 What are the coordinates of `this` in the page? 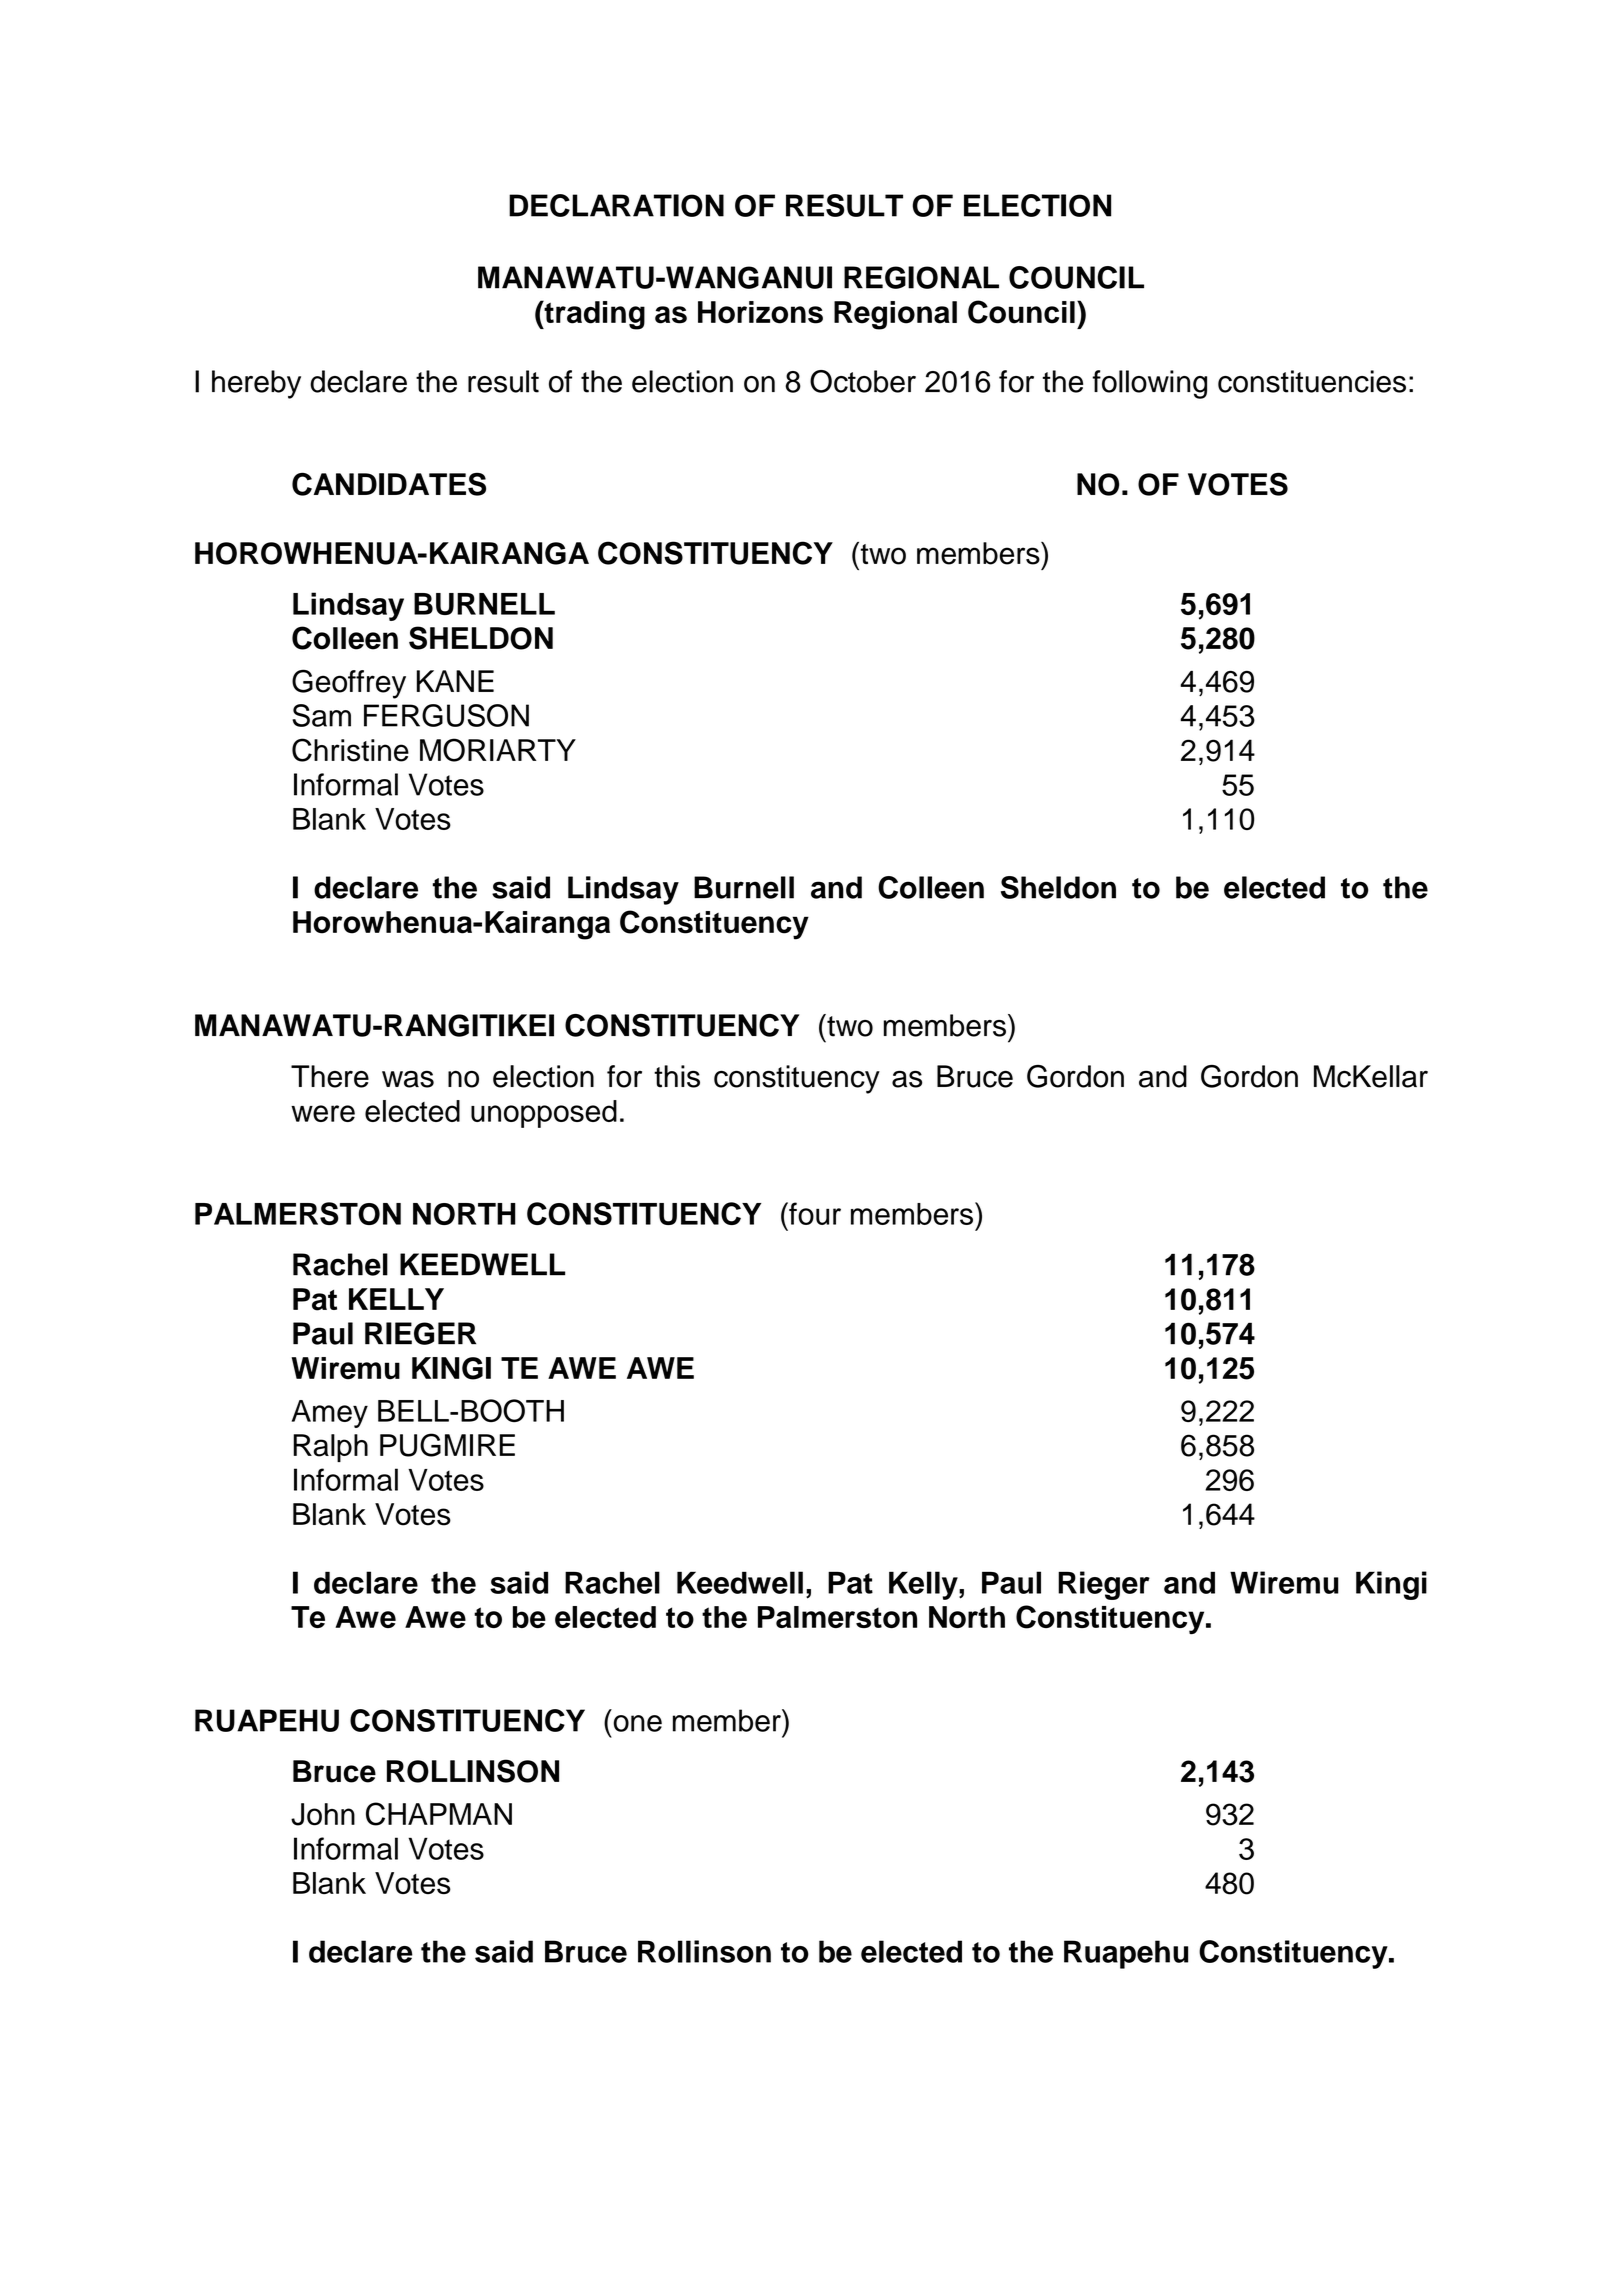 It's located at (677, 1076).
